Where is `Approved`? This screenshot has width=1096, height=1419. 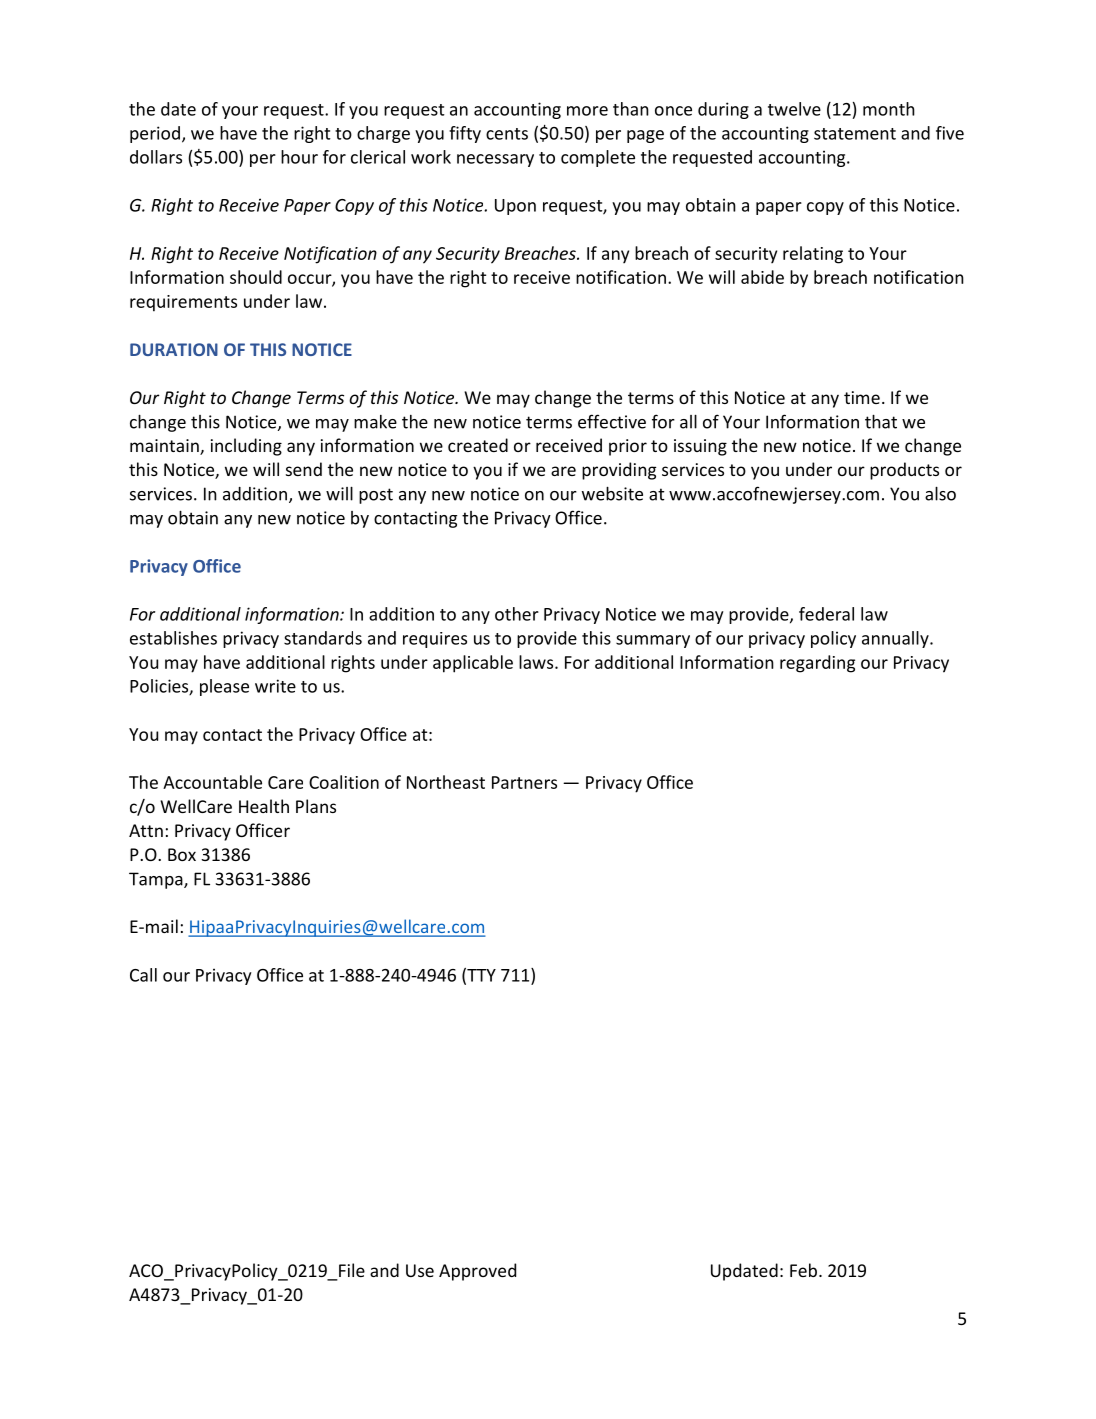 Approved is located at coordinates (477, 1272).
